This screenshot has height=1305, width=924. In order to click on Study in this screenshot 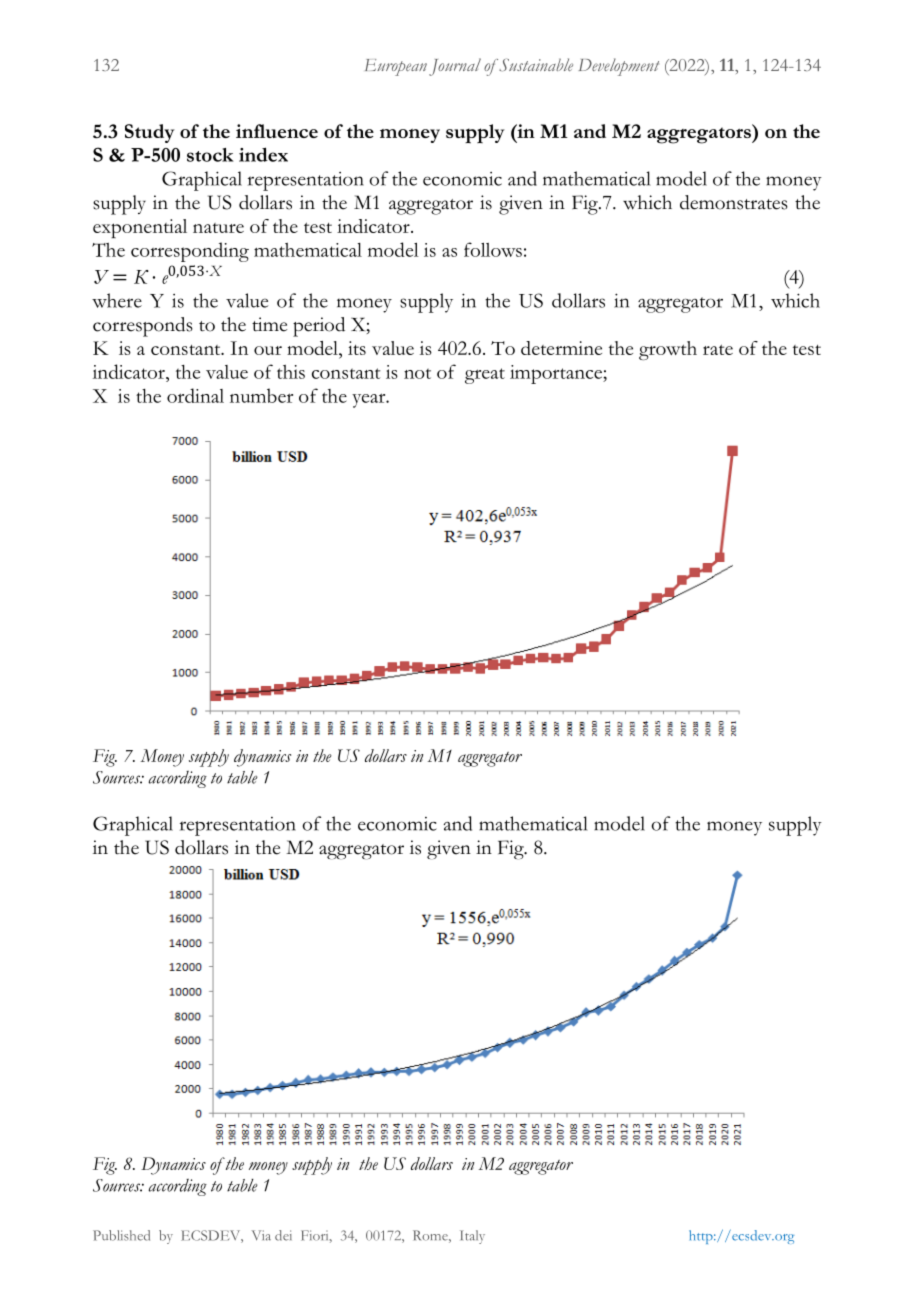, I will do `click(150, 133)`.
